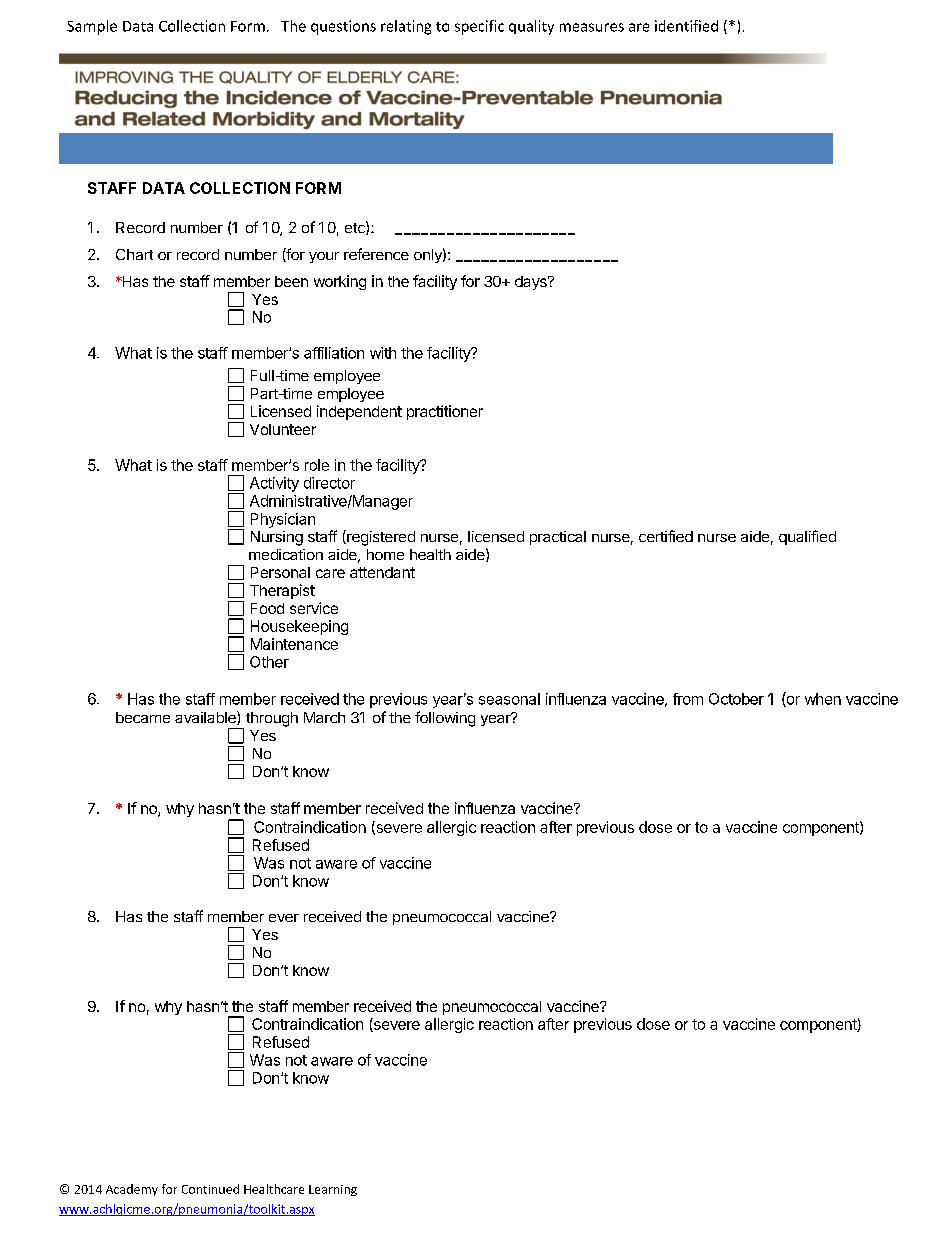  Describe the element at coordinates (686, 26) in the screenshot. I see `identified` at that location.
